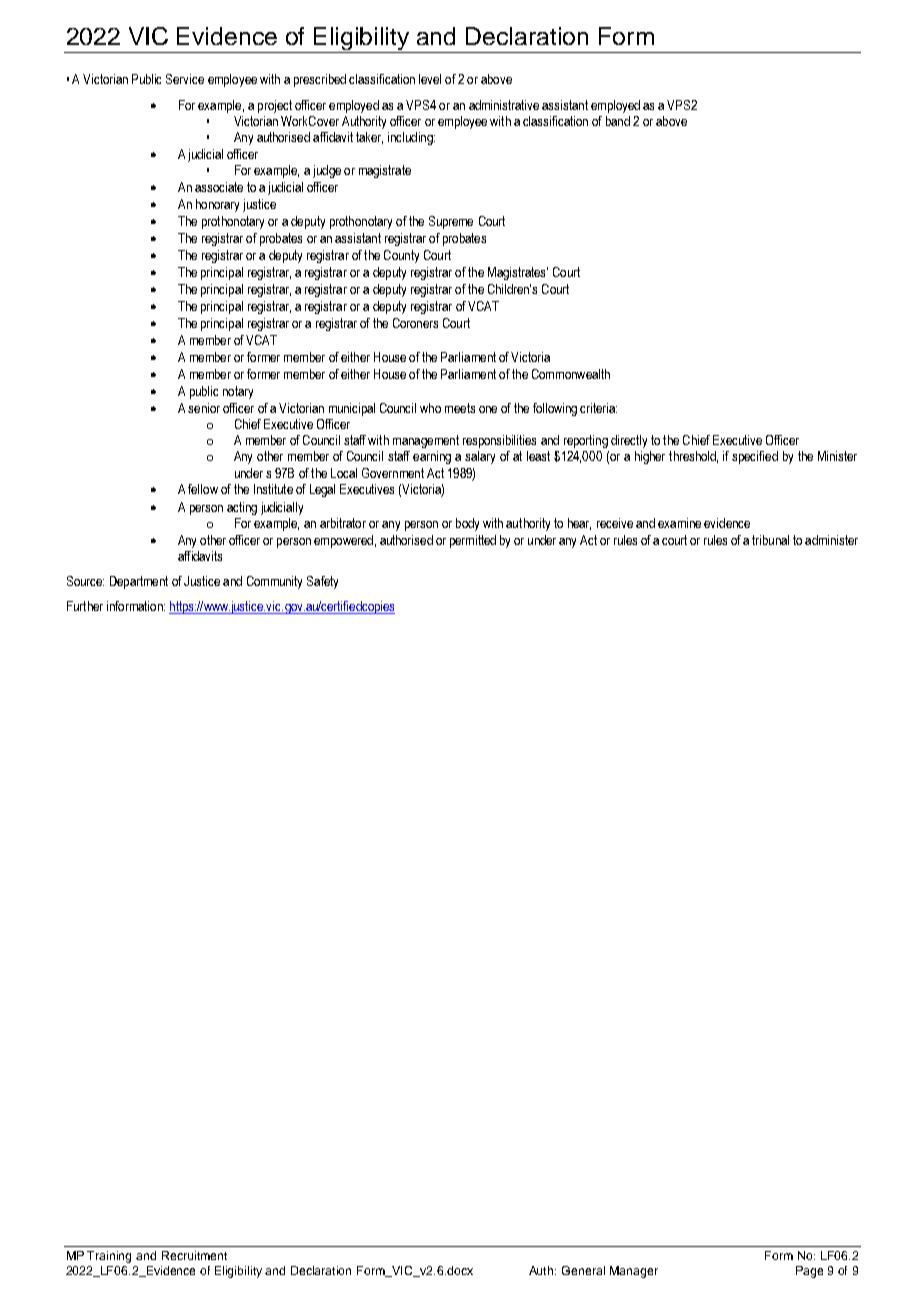  Describe the element at coordinates (139, 582) in the screenshot. I see `Department` at that location.
